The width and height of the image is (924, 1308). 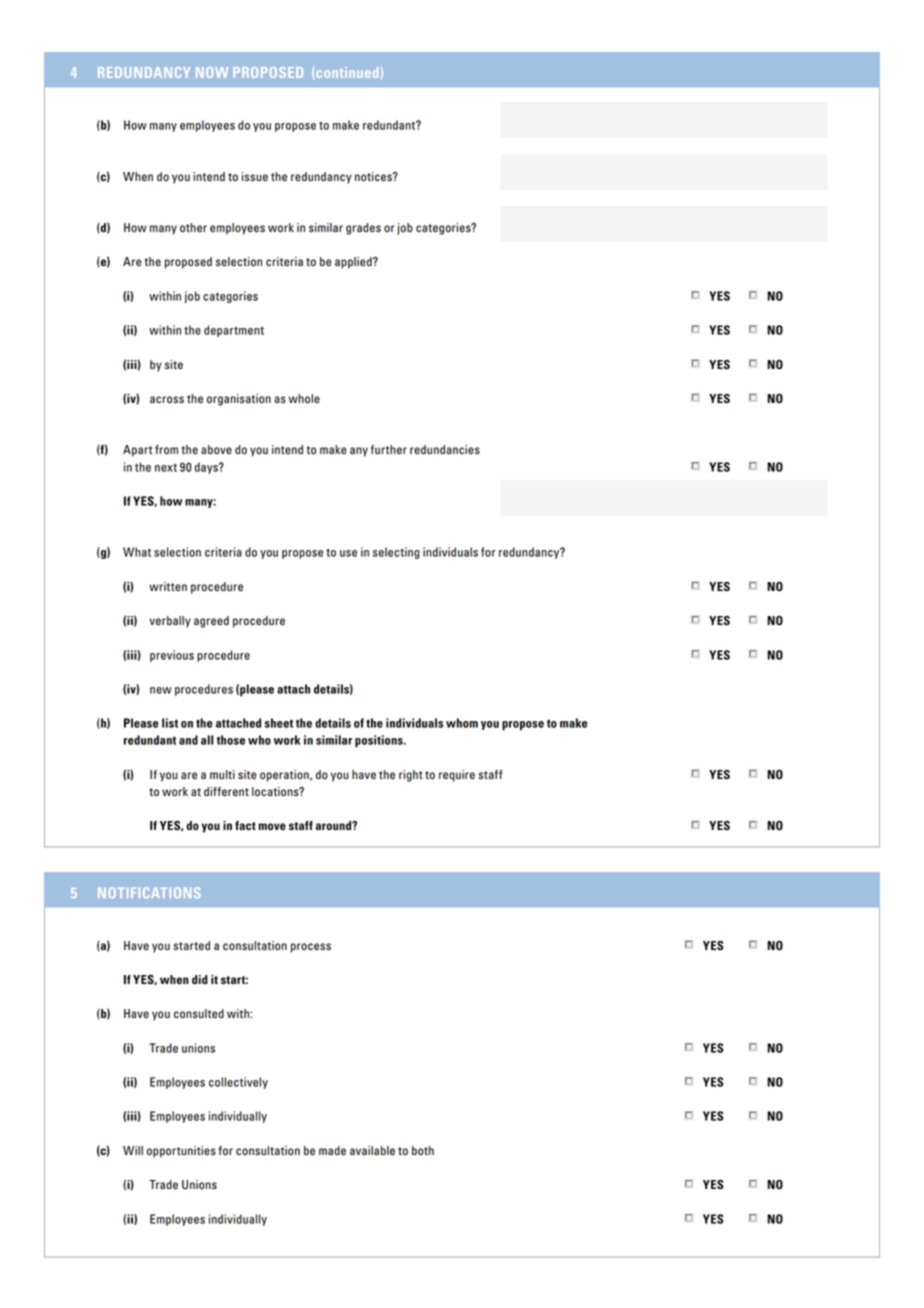 What do you see at coordinates (149, 892) in the image?
I see `NOTIFICATIONS` at bounding box center [149, 892].
